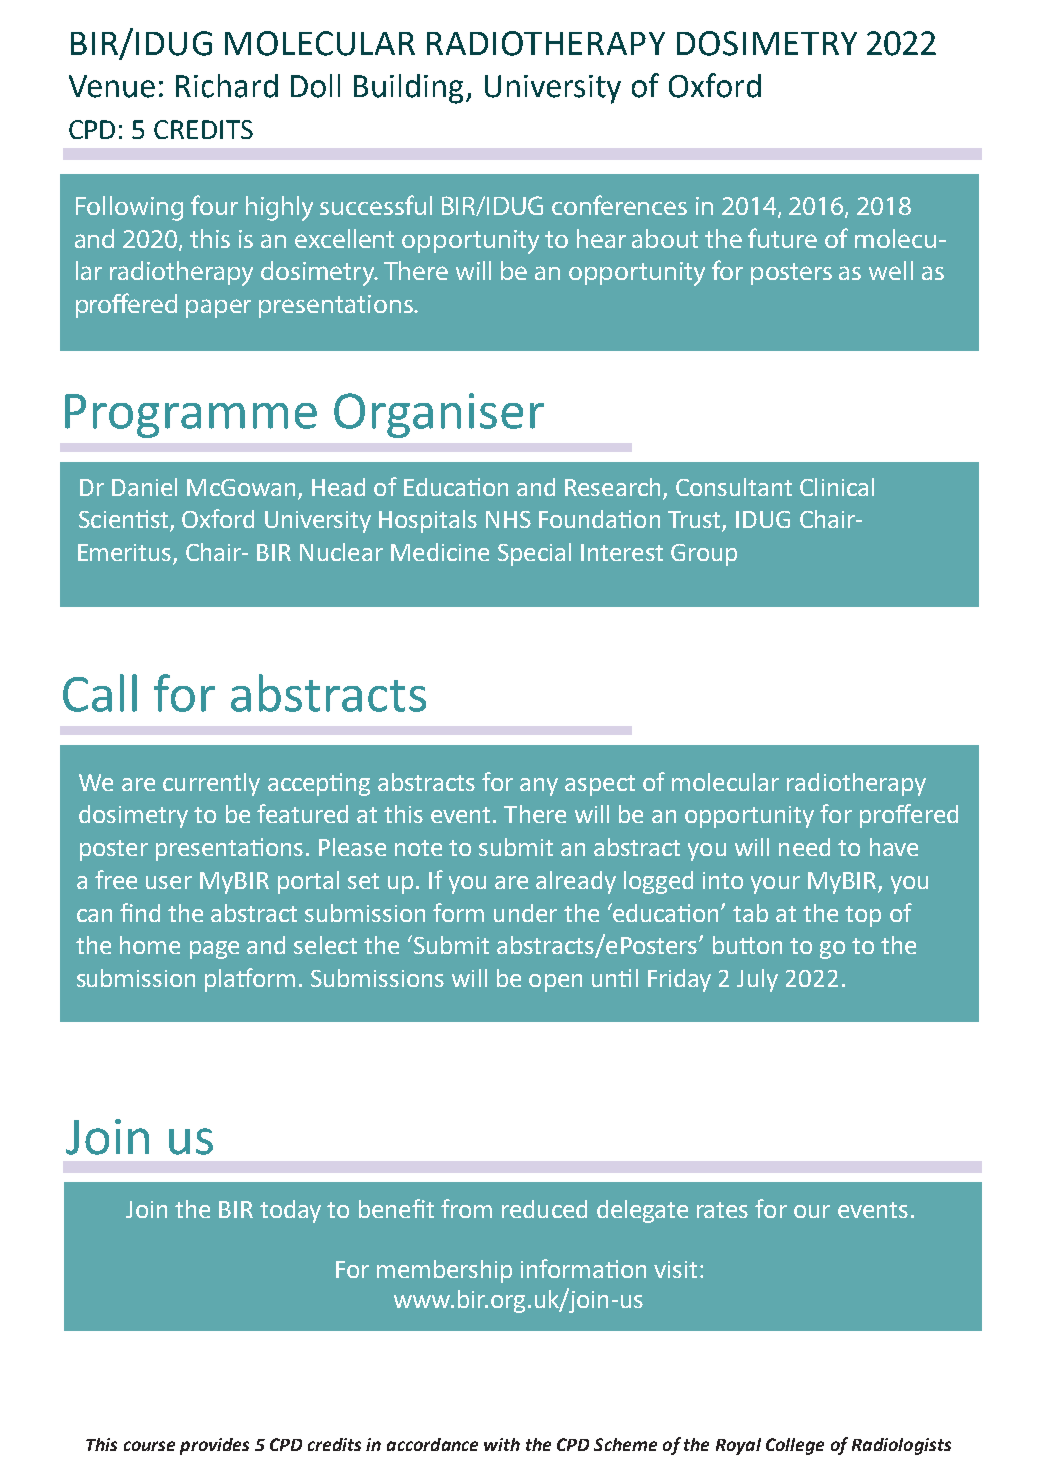 Image resolution: width=1039 pixels, height=1475 pixels. Describe the element at coordinates (211, 784) in the page. I see `currently` at that location.
